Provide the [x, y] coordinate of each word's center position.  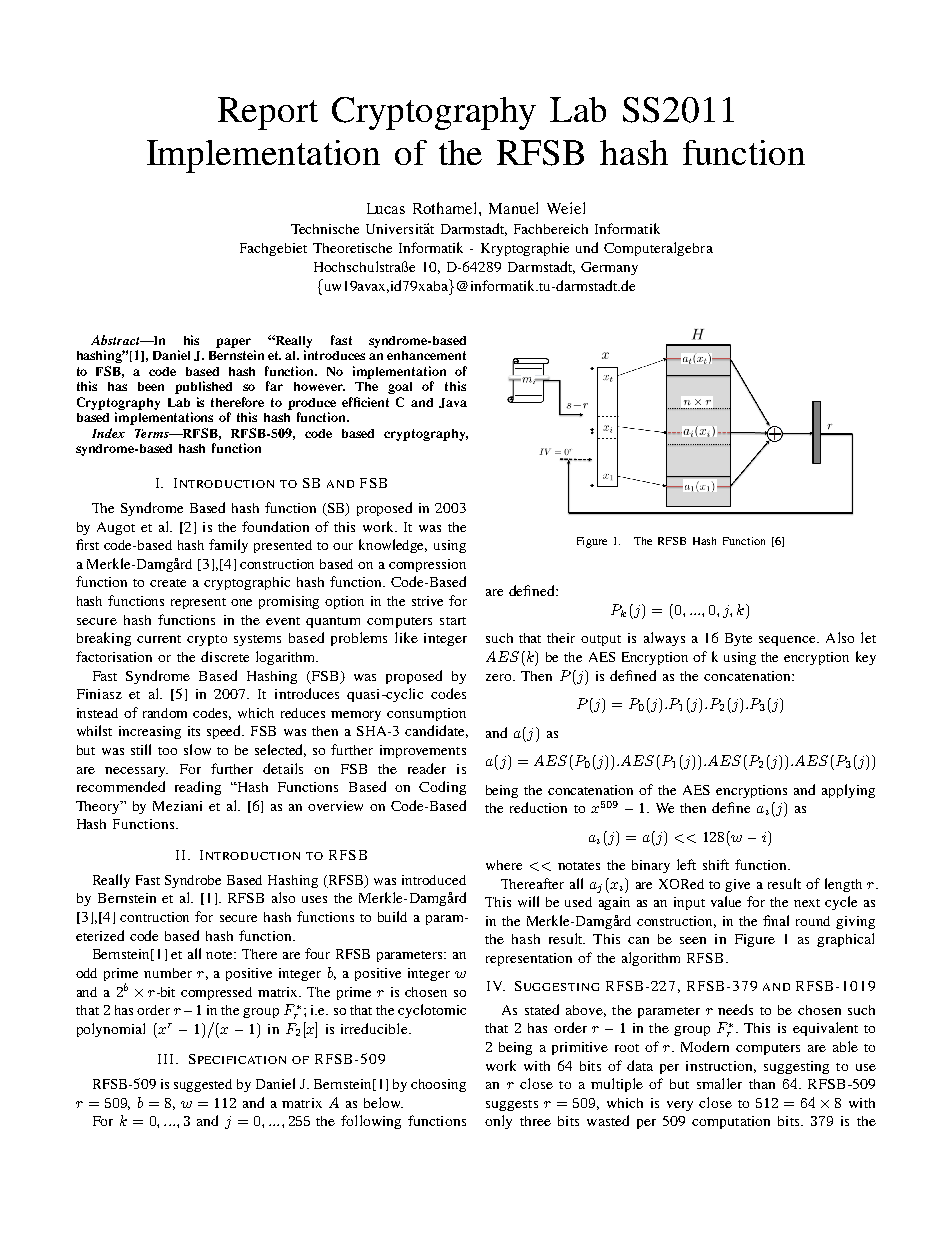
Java [453, 403]
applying [848, 791]
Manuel [513, 208]
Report [268, 113]
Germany [609, 268]
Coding [442, 788]
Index [108, 433]
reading [198, 788]
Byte [738, 639]
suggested [203, 1085]
